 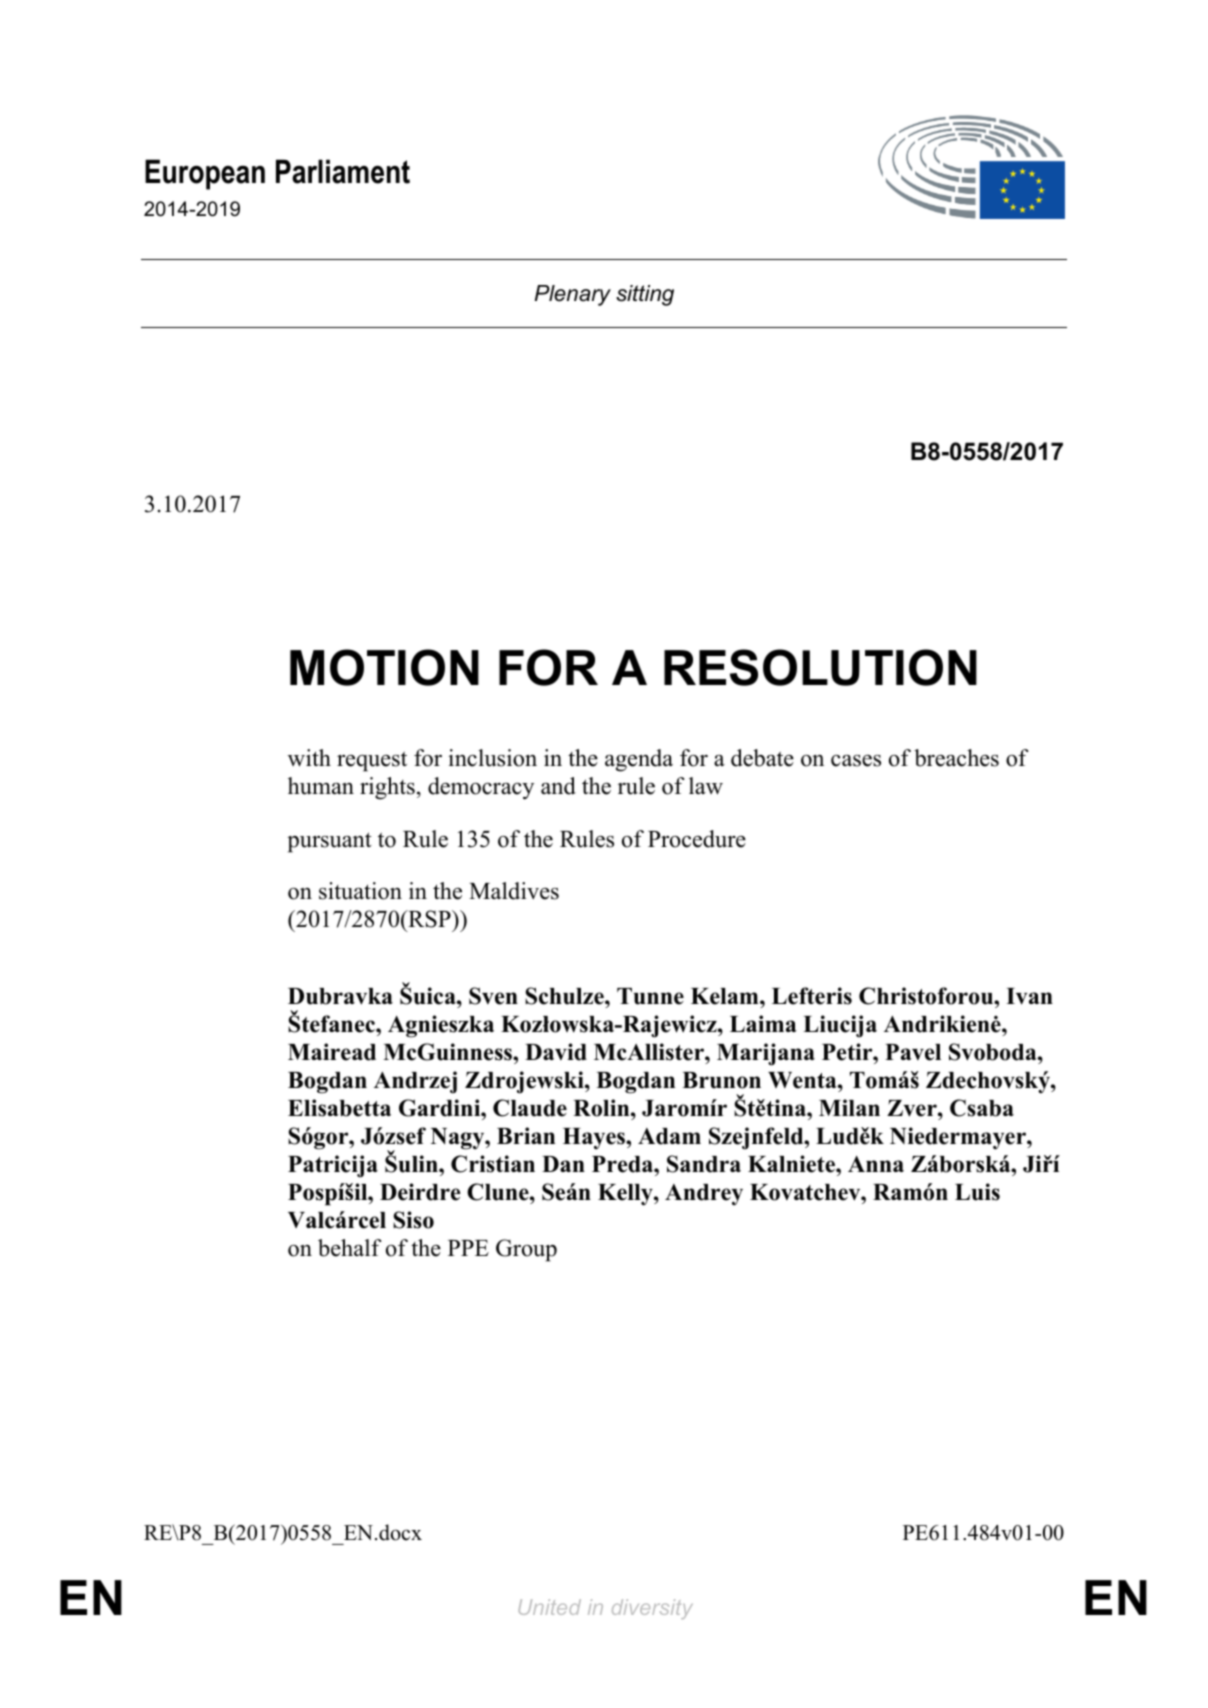 What do you see at coordinates (549, 1607) in the screenshot?
I see `United` at bounding box center [549, 1607].
